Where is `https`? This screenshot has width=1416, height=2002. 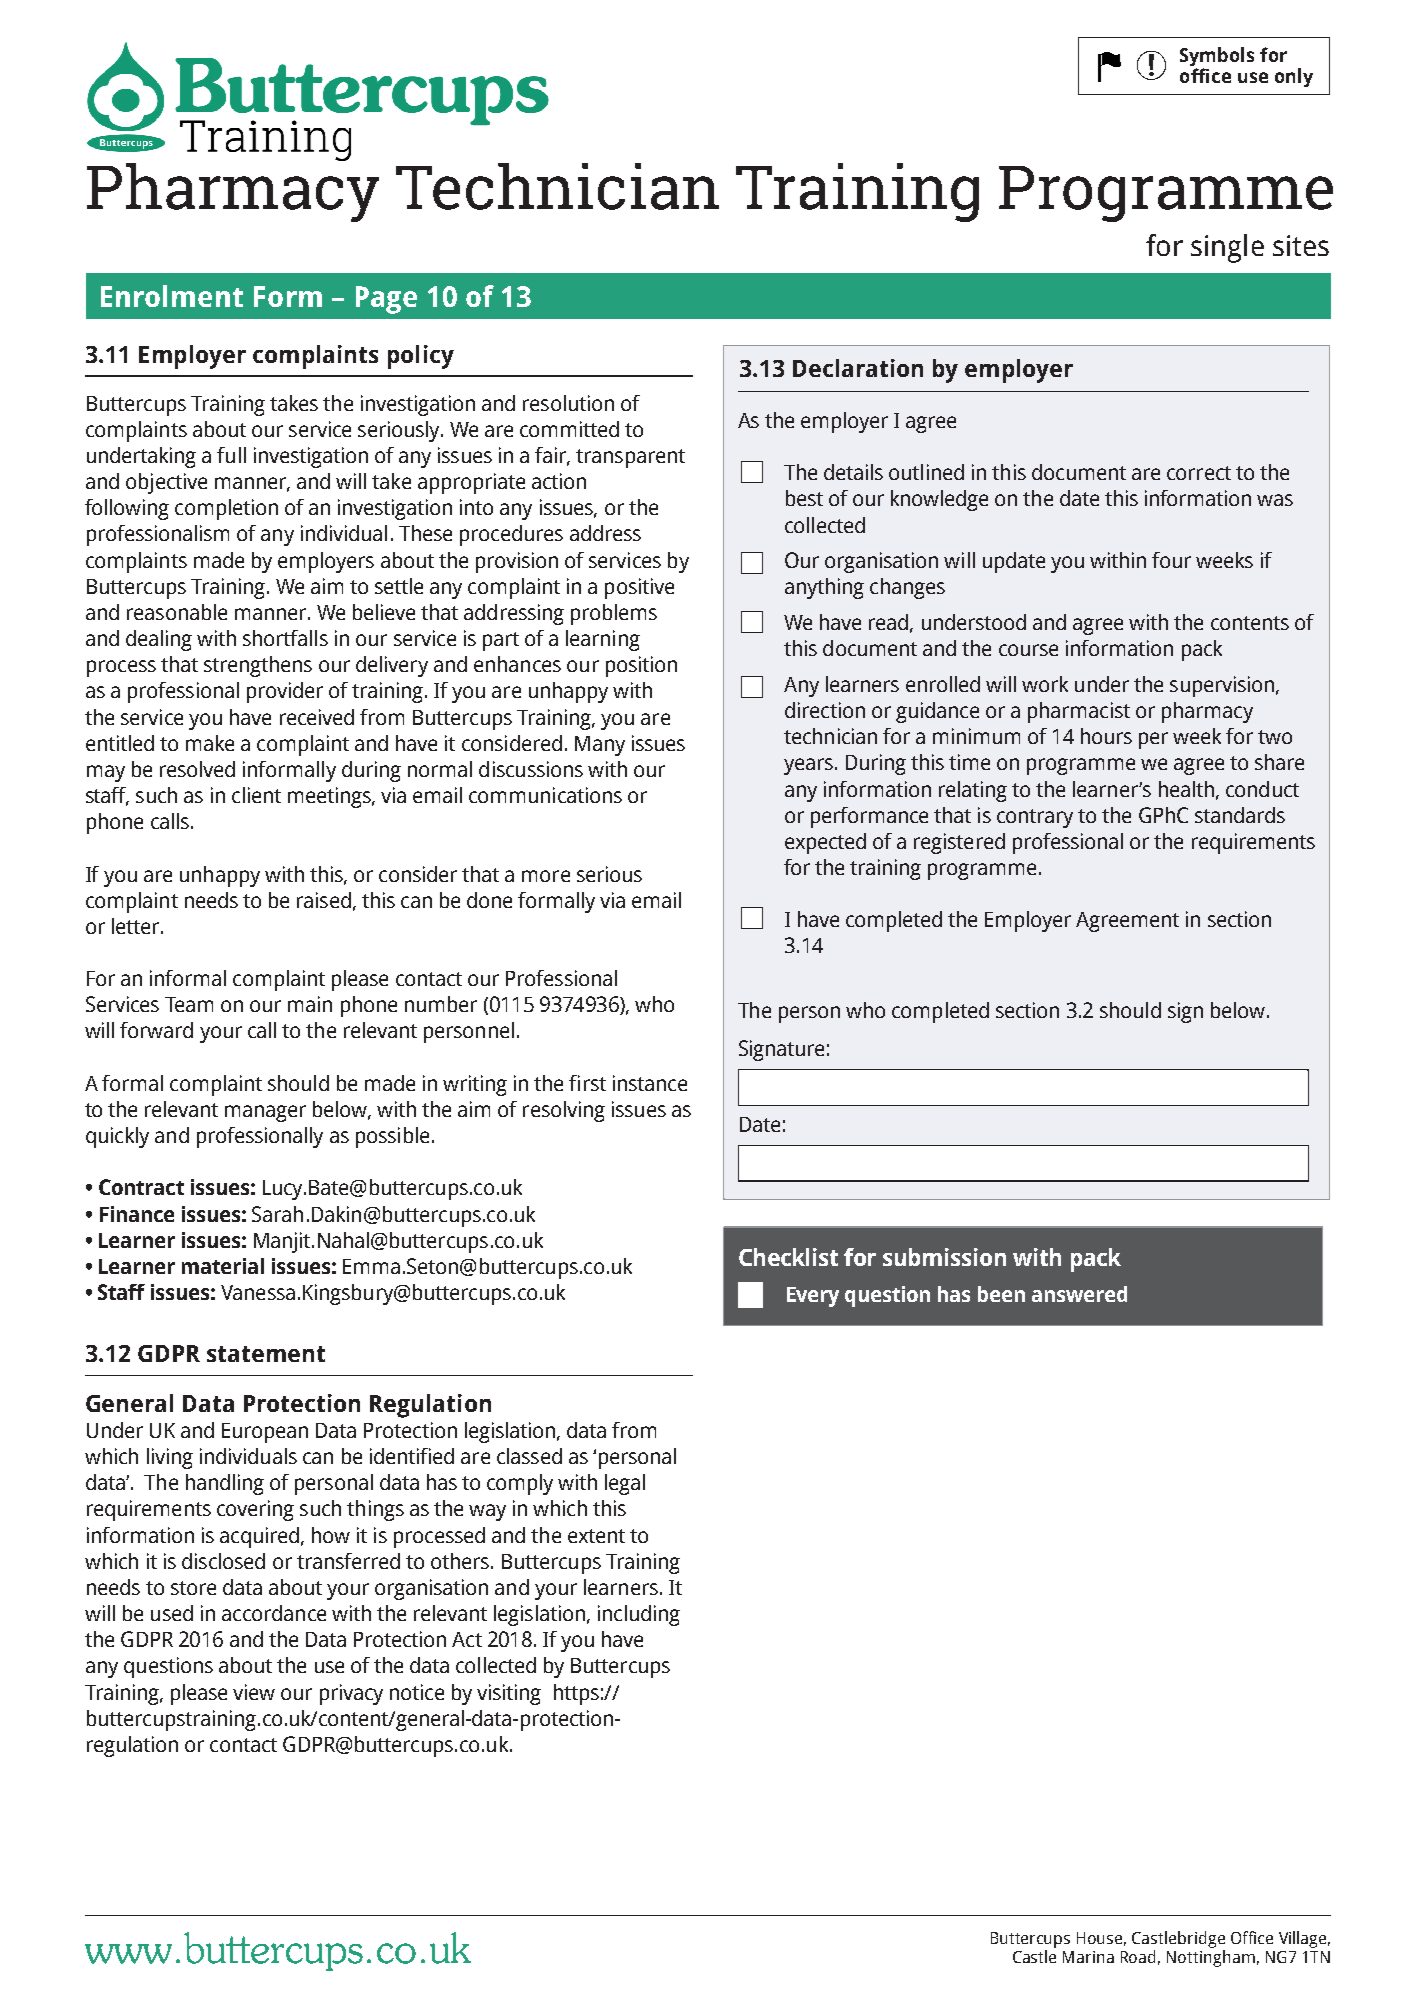 https is located at coordinates (576, 1694).
